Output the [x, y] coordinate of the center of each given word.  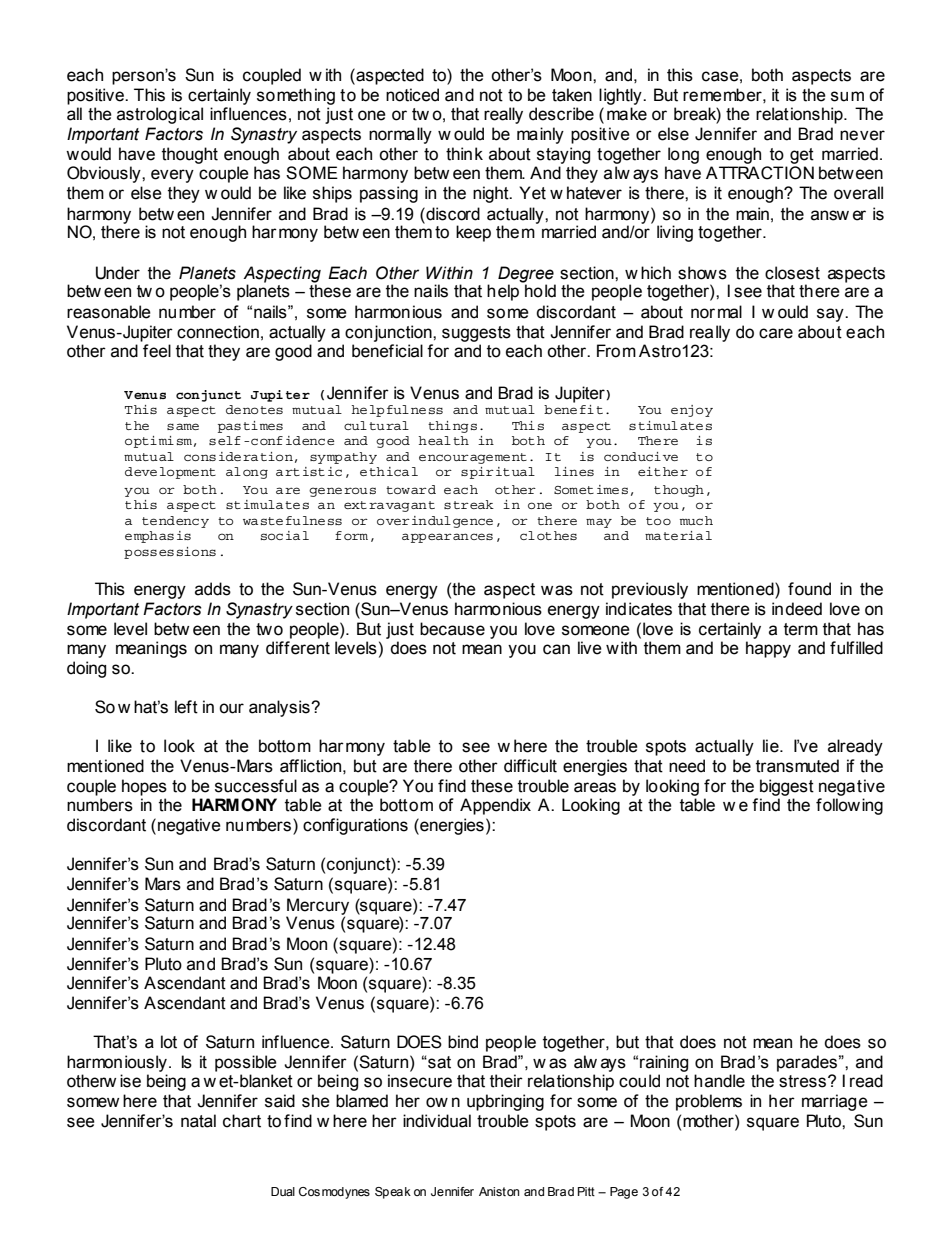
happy [768, 649]
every [172, 176]
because [452, 629]
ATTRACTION [760, 173]
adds [213, 589]
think [464, 154]
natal [198, 1121]
